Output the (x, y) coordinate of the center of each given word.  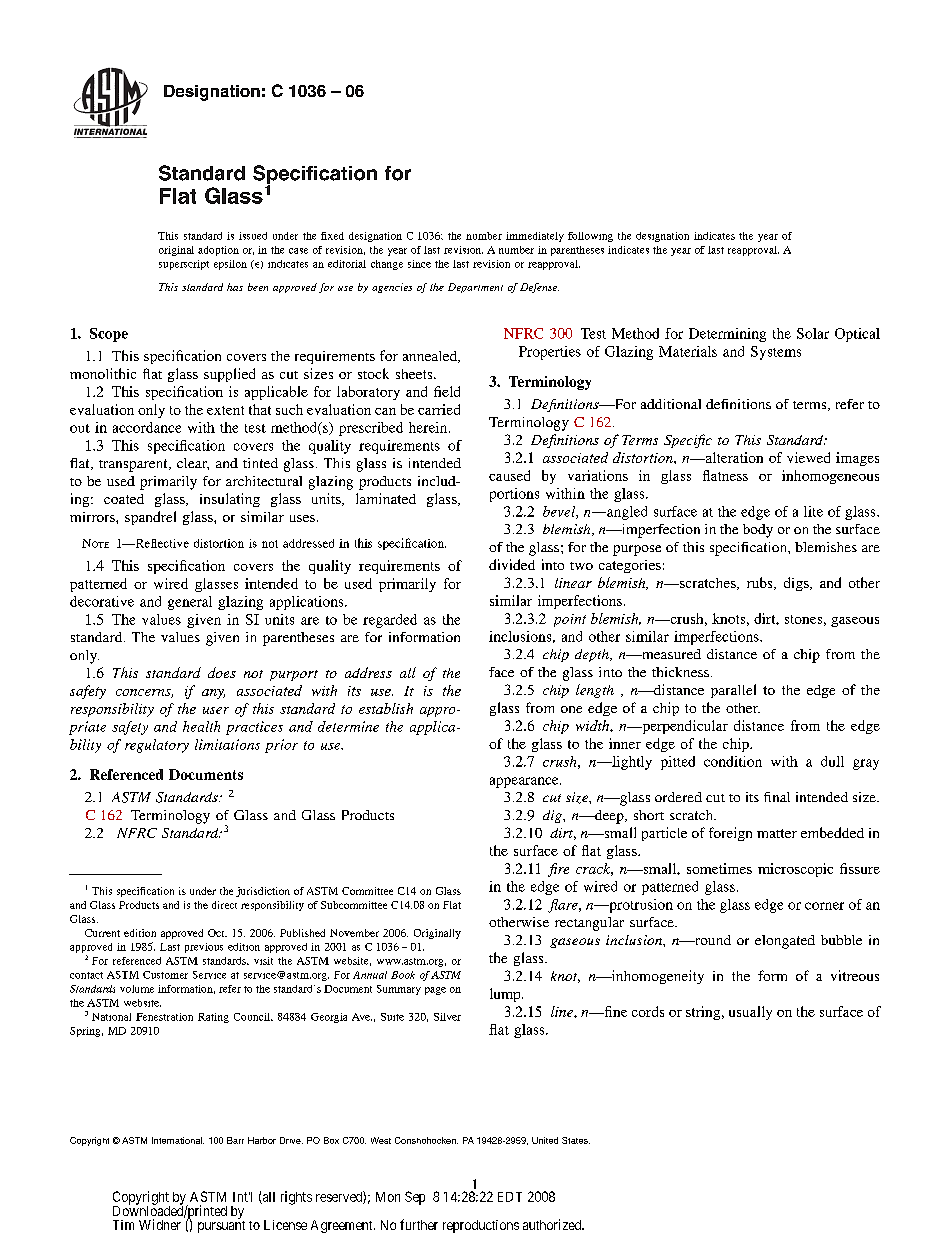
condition (733, 761)
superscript (184, 265)
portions (514, 495)
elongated (785, 942)
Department (475, 288)
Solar (813, 333)
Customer (165, 975)
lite (813, 511)
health (201, 726)
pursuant (221, 1227)
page (435, 991)
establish (386, 708)
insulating (230, 500)
